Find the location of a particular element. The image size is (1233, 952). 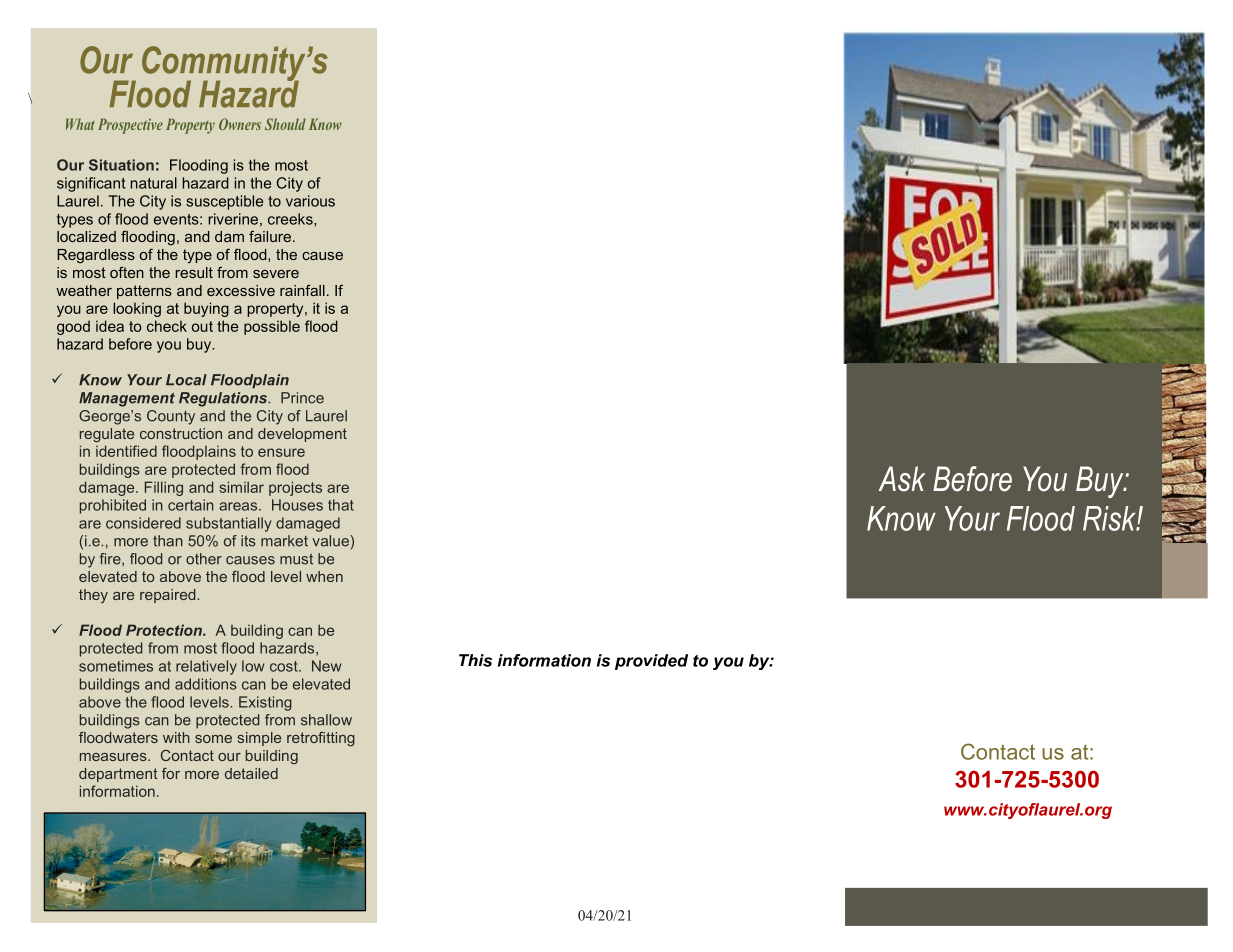

that is located at coordinates (341, 505).
